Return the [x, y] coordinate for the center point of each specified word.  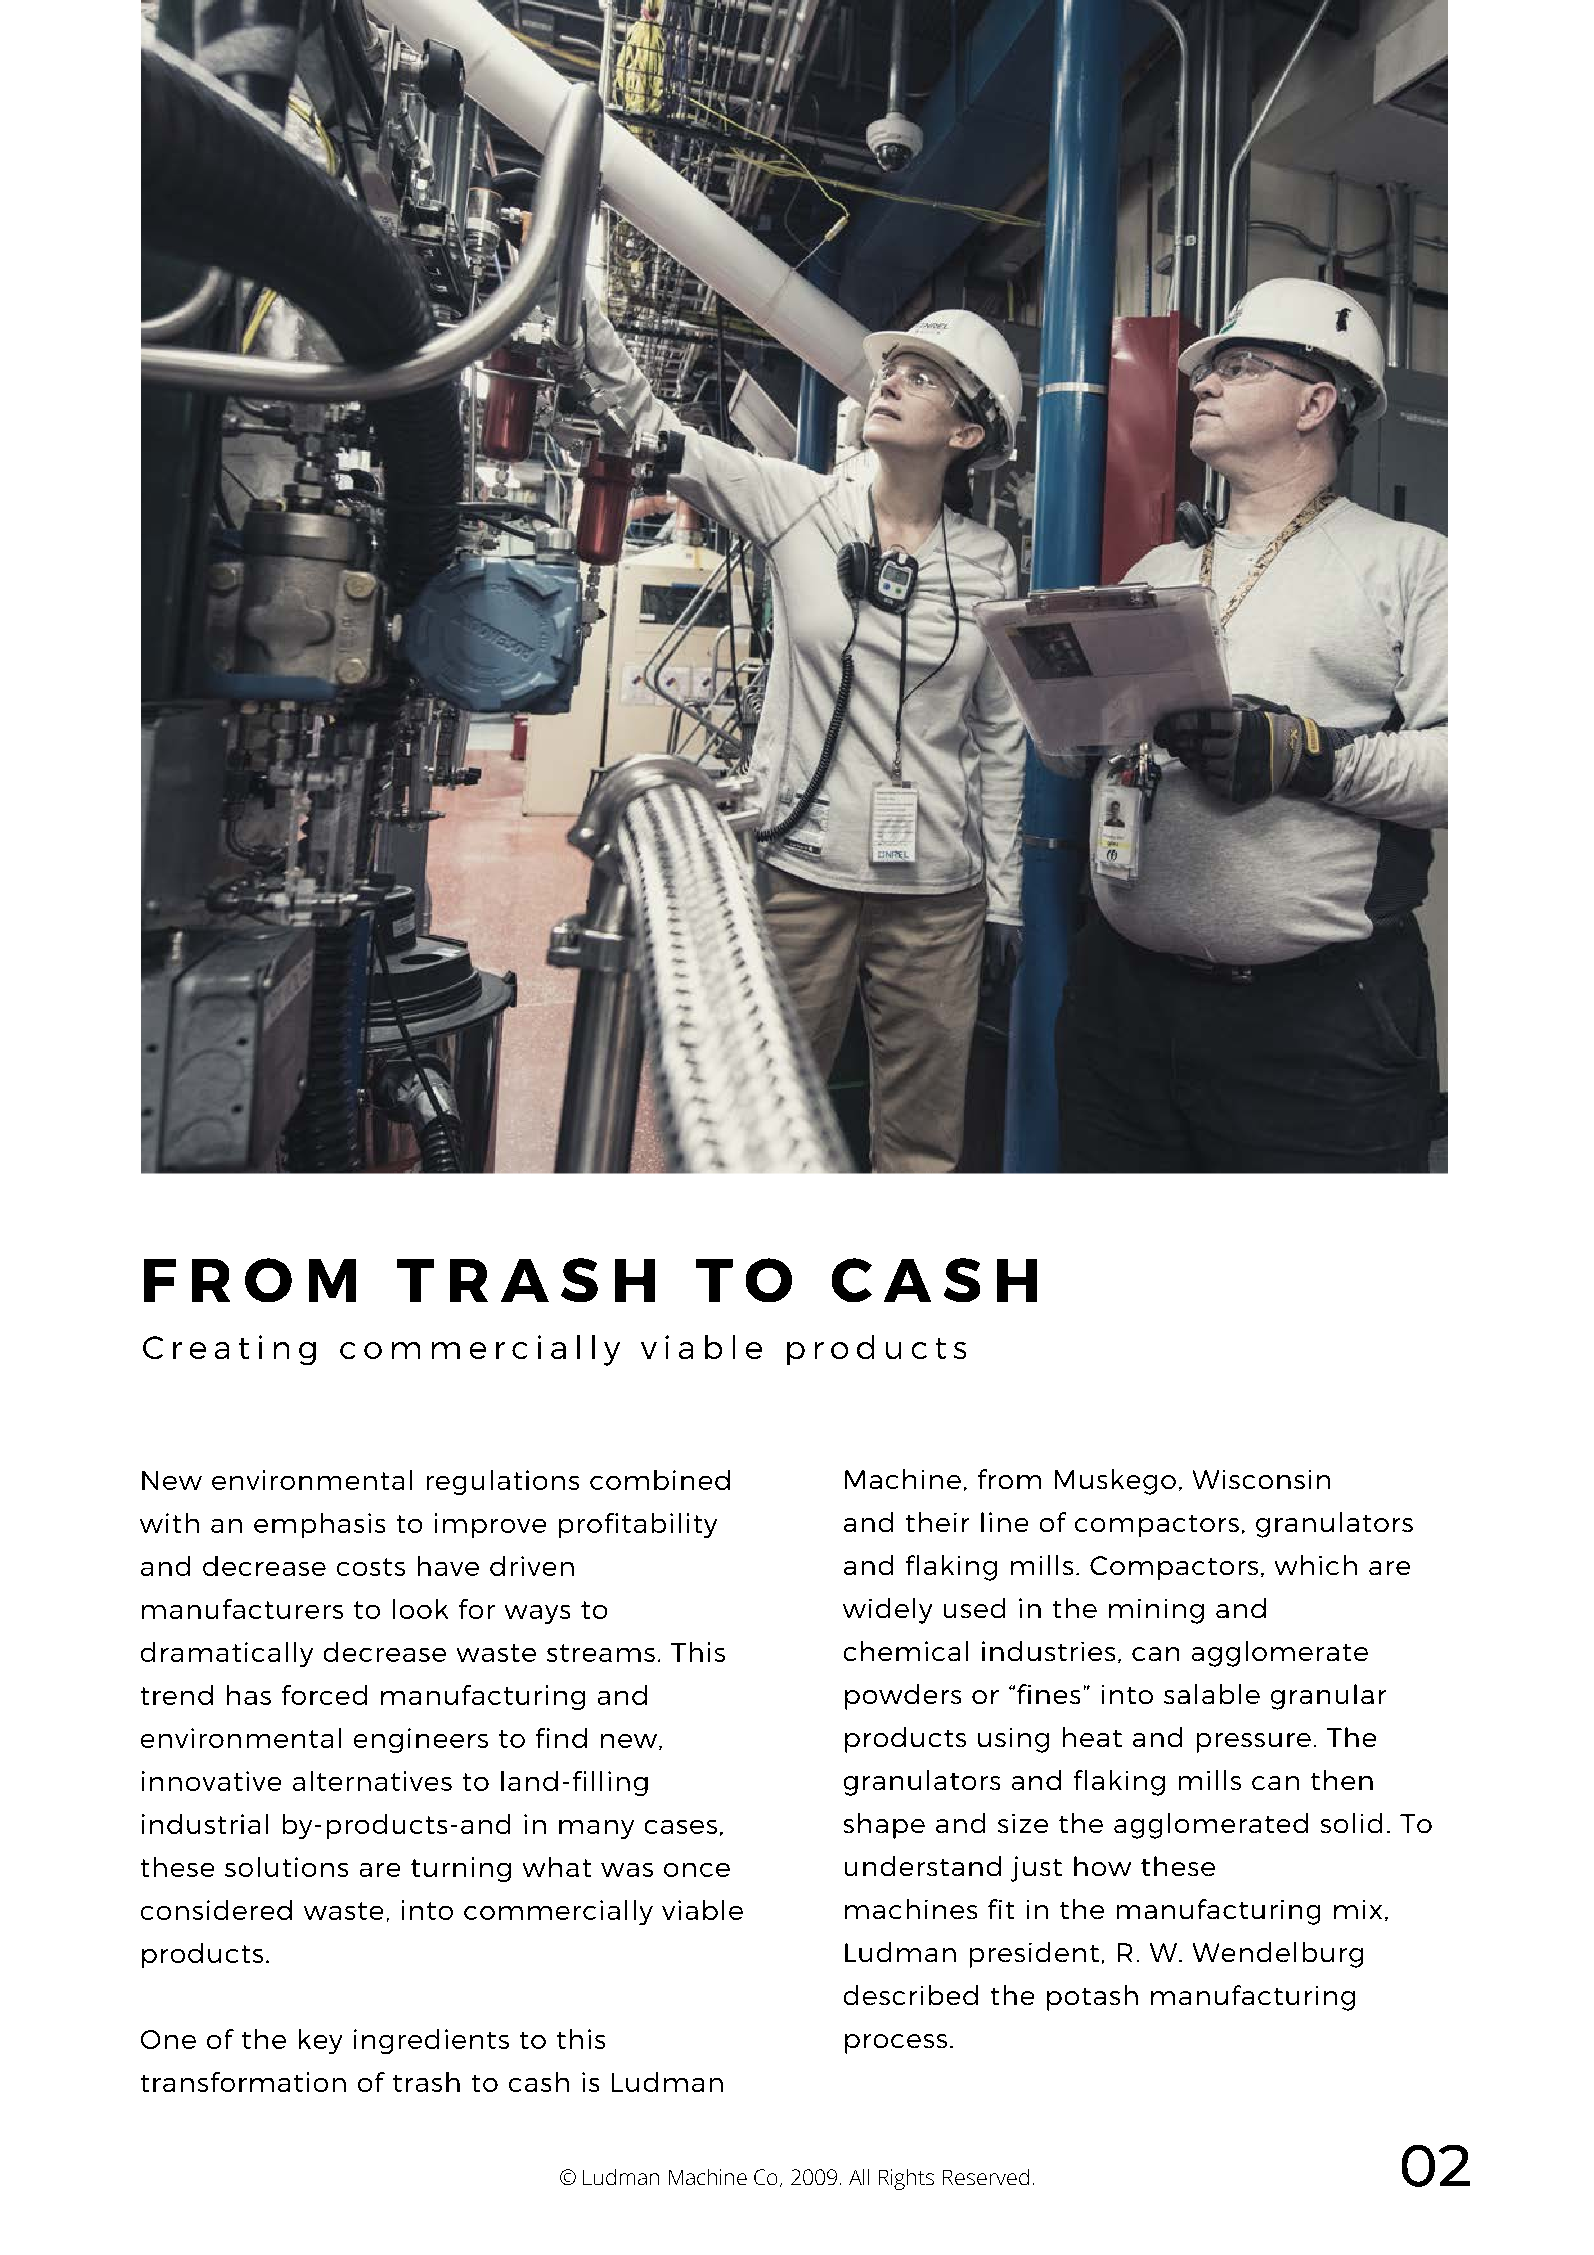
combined [660, 1480]
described [911, 1995]
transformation [243, 2082]
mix [1358, 1909]
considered [216, 1910]
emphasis [319, 1525]
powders [903, 1697]
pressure [1254, 1743]
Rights [906, 2179]
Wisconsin [1261, 1479]
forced [324, 1695]
